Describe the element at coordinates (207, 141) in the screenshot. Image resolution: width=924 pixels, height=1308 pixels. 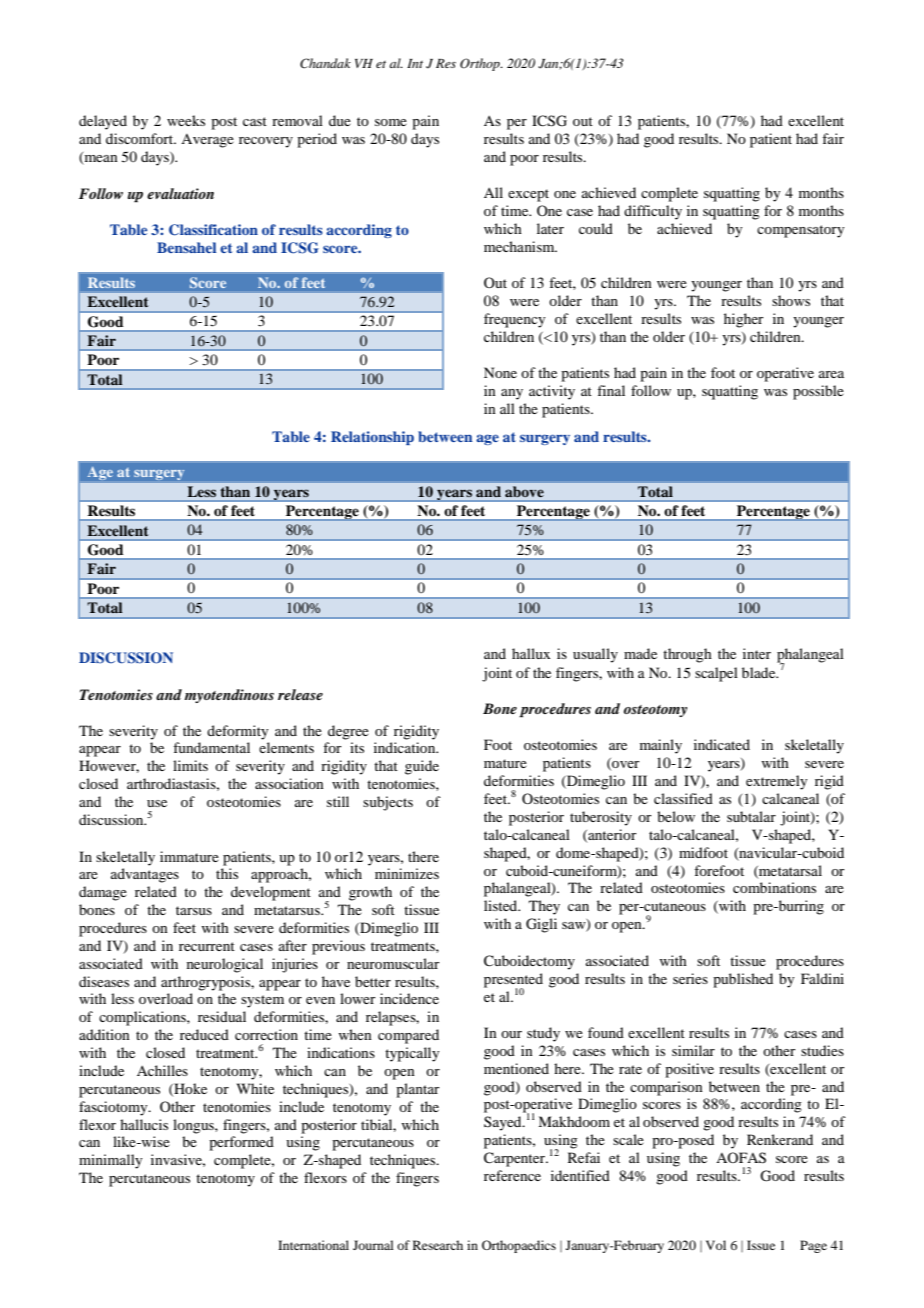
I see `Average` at that location.
